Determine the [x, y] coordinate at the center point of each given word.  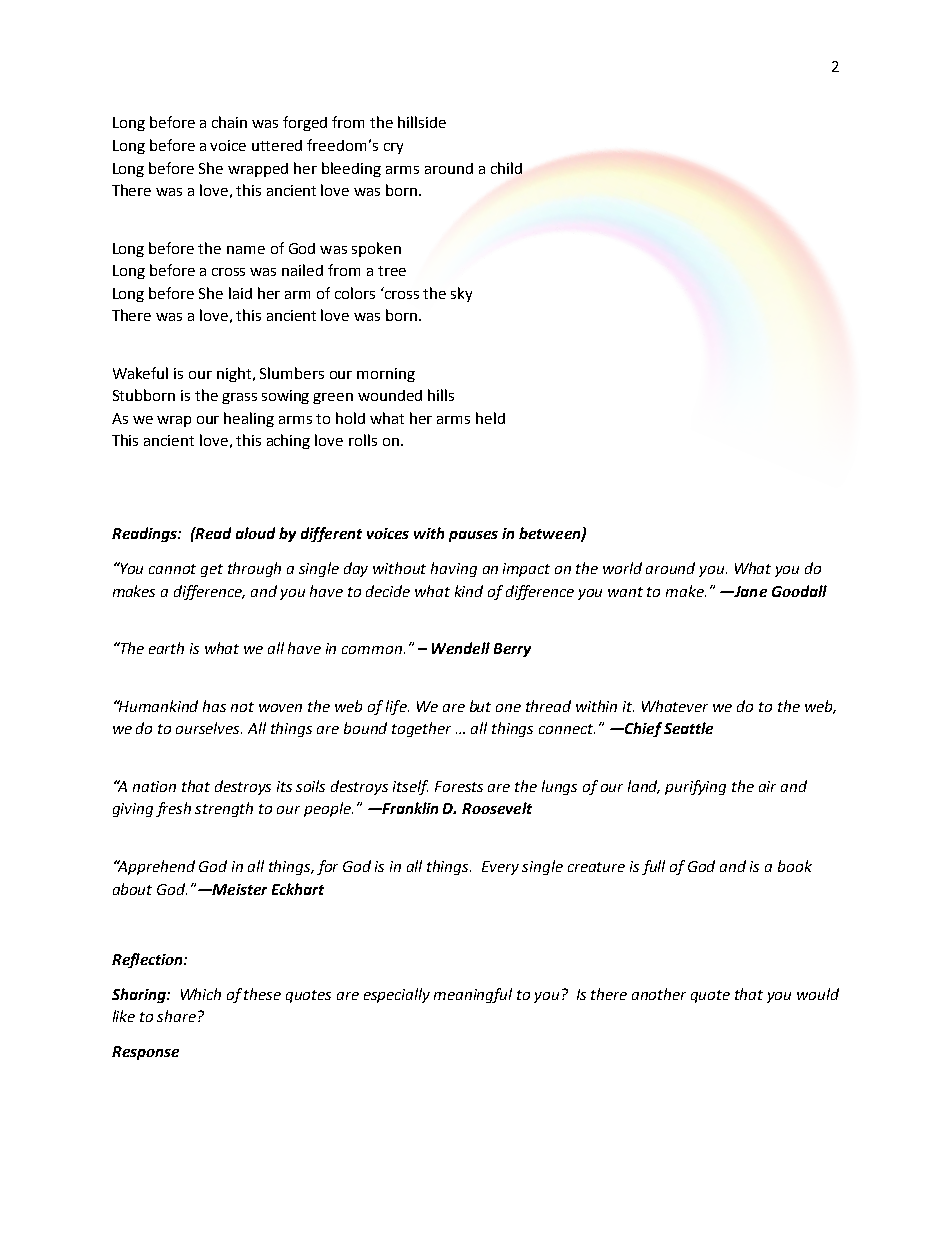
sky [461, 294]
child [506, 168]
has [214, 706]
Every [500, 868]
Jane [749, 591]
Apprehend [155, 867]
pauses [473, 536]
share [178, 1016]
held [490, 418]
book [795, 866]
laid [240, 293]
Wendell [461, 648]
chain [229, 122]
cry [393, 148]
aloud [255, 533]
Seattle [688, 728]
